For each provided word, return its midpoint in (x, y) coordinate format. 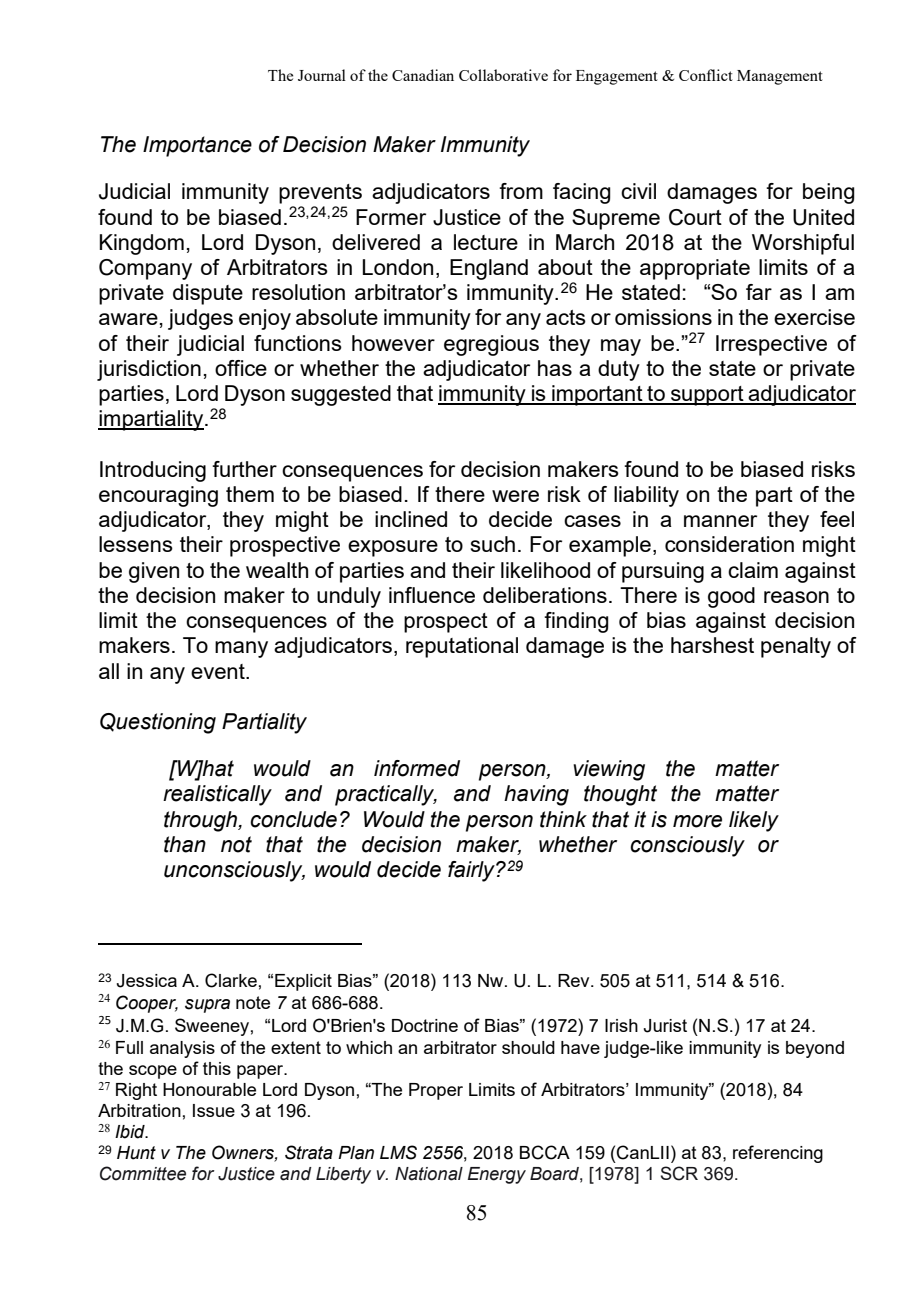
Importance (197, 146)
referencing (778, 1154)
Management (780, 77)
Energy (496, 1175)
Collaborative (503, 75)
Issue (214, 1110)
